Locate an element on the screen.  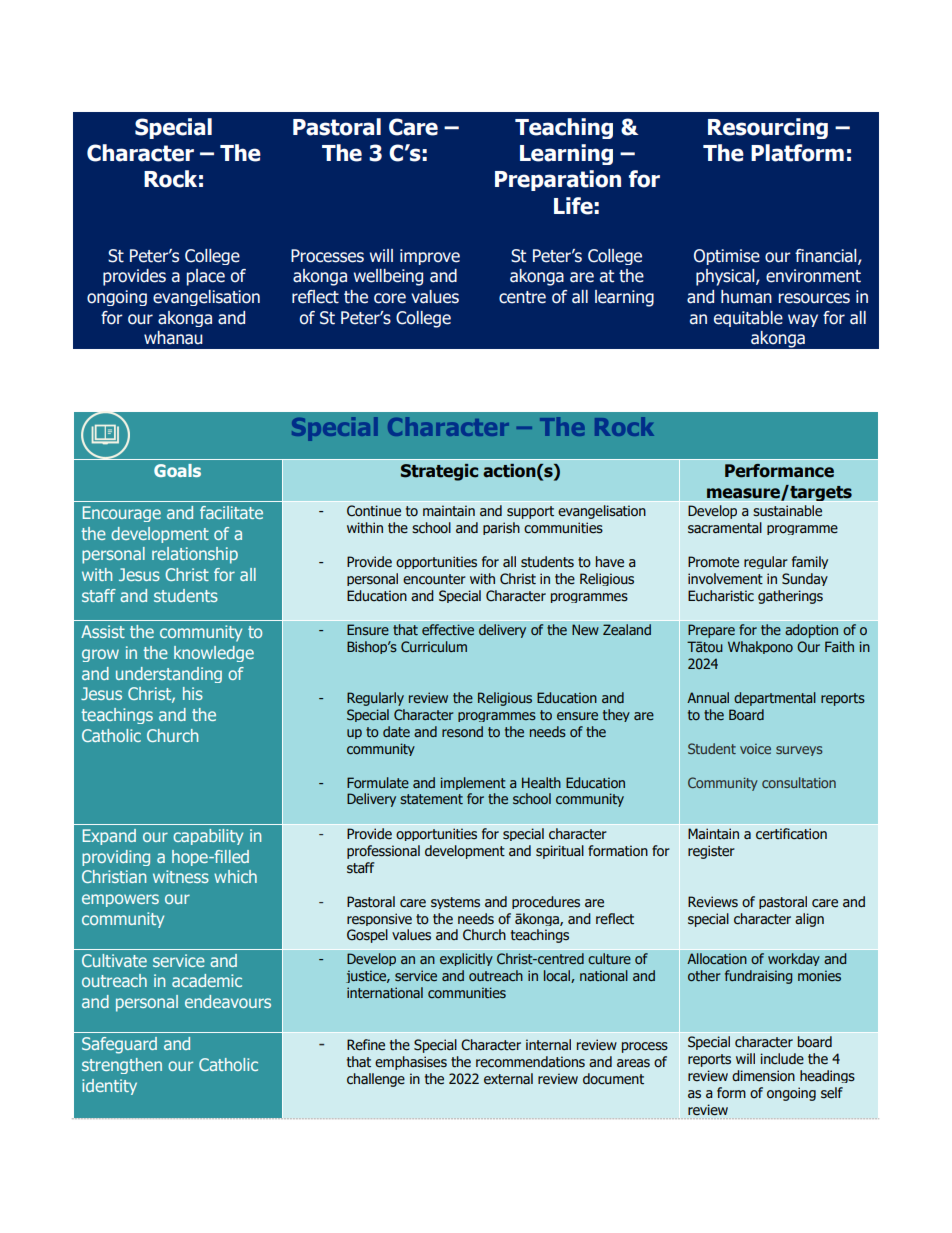
equitable is located at coordinates (748, 319).
